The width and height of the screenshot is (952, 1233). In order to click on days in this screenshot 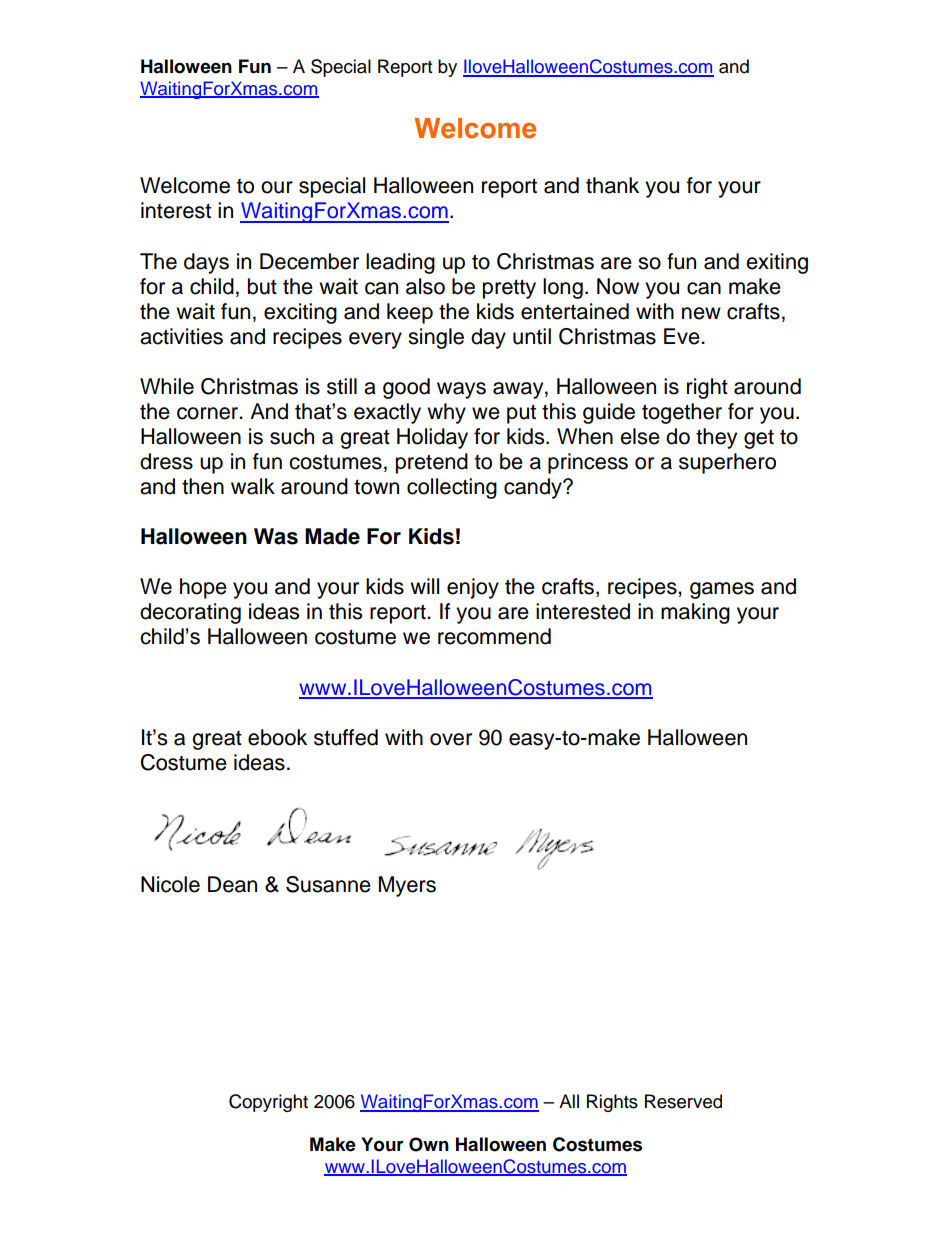, I will do `click(206, 263)`.
